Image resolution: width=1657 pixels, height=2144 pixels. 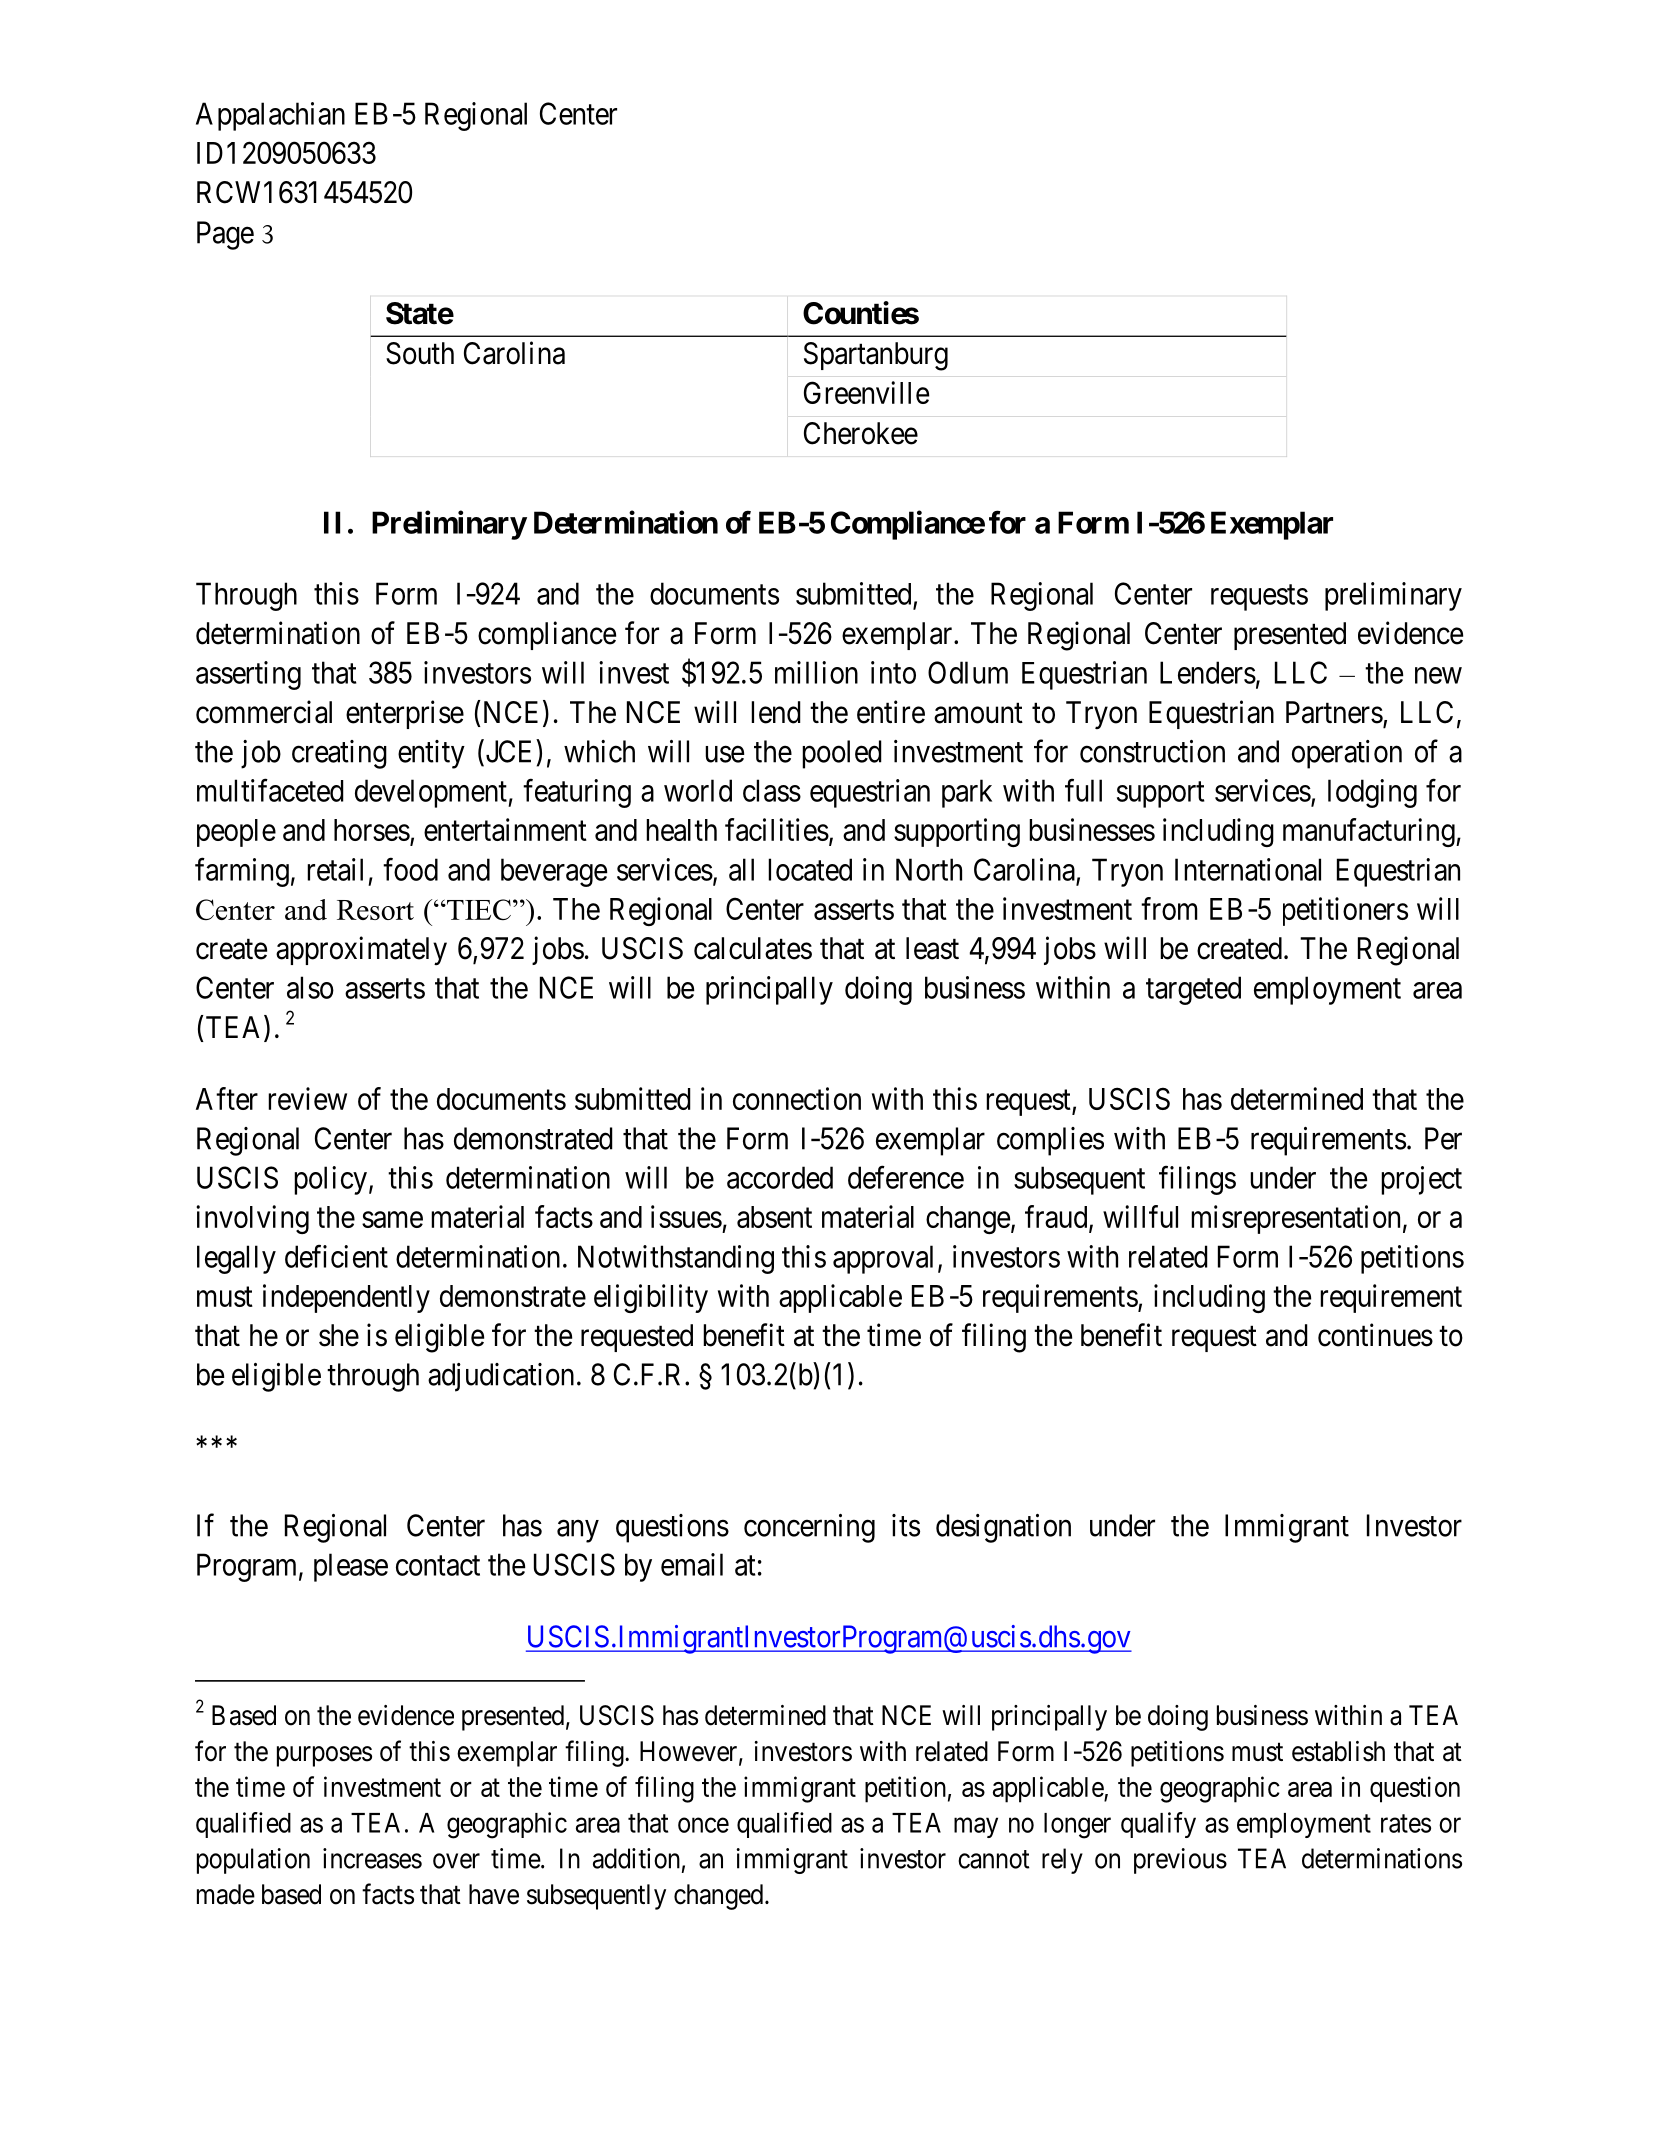 What do you see at coordinates (1347, 754) in the document?
I see `operation` at bounding box center [1347, 754].
